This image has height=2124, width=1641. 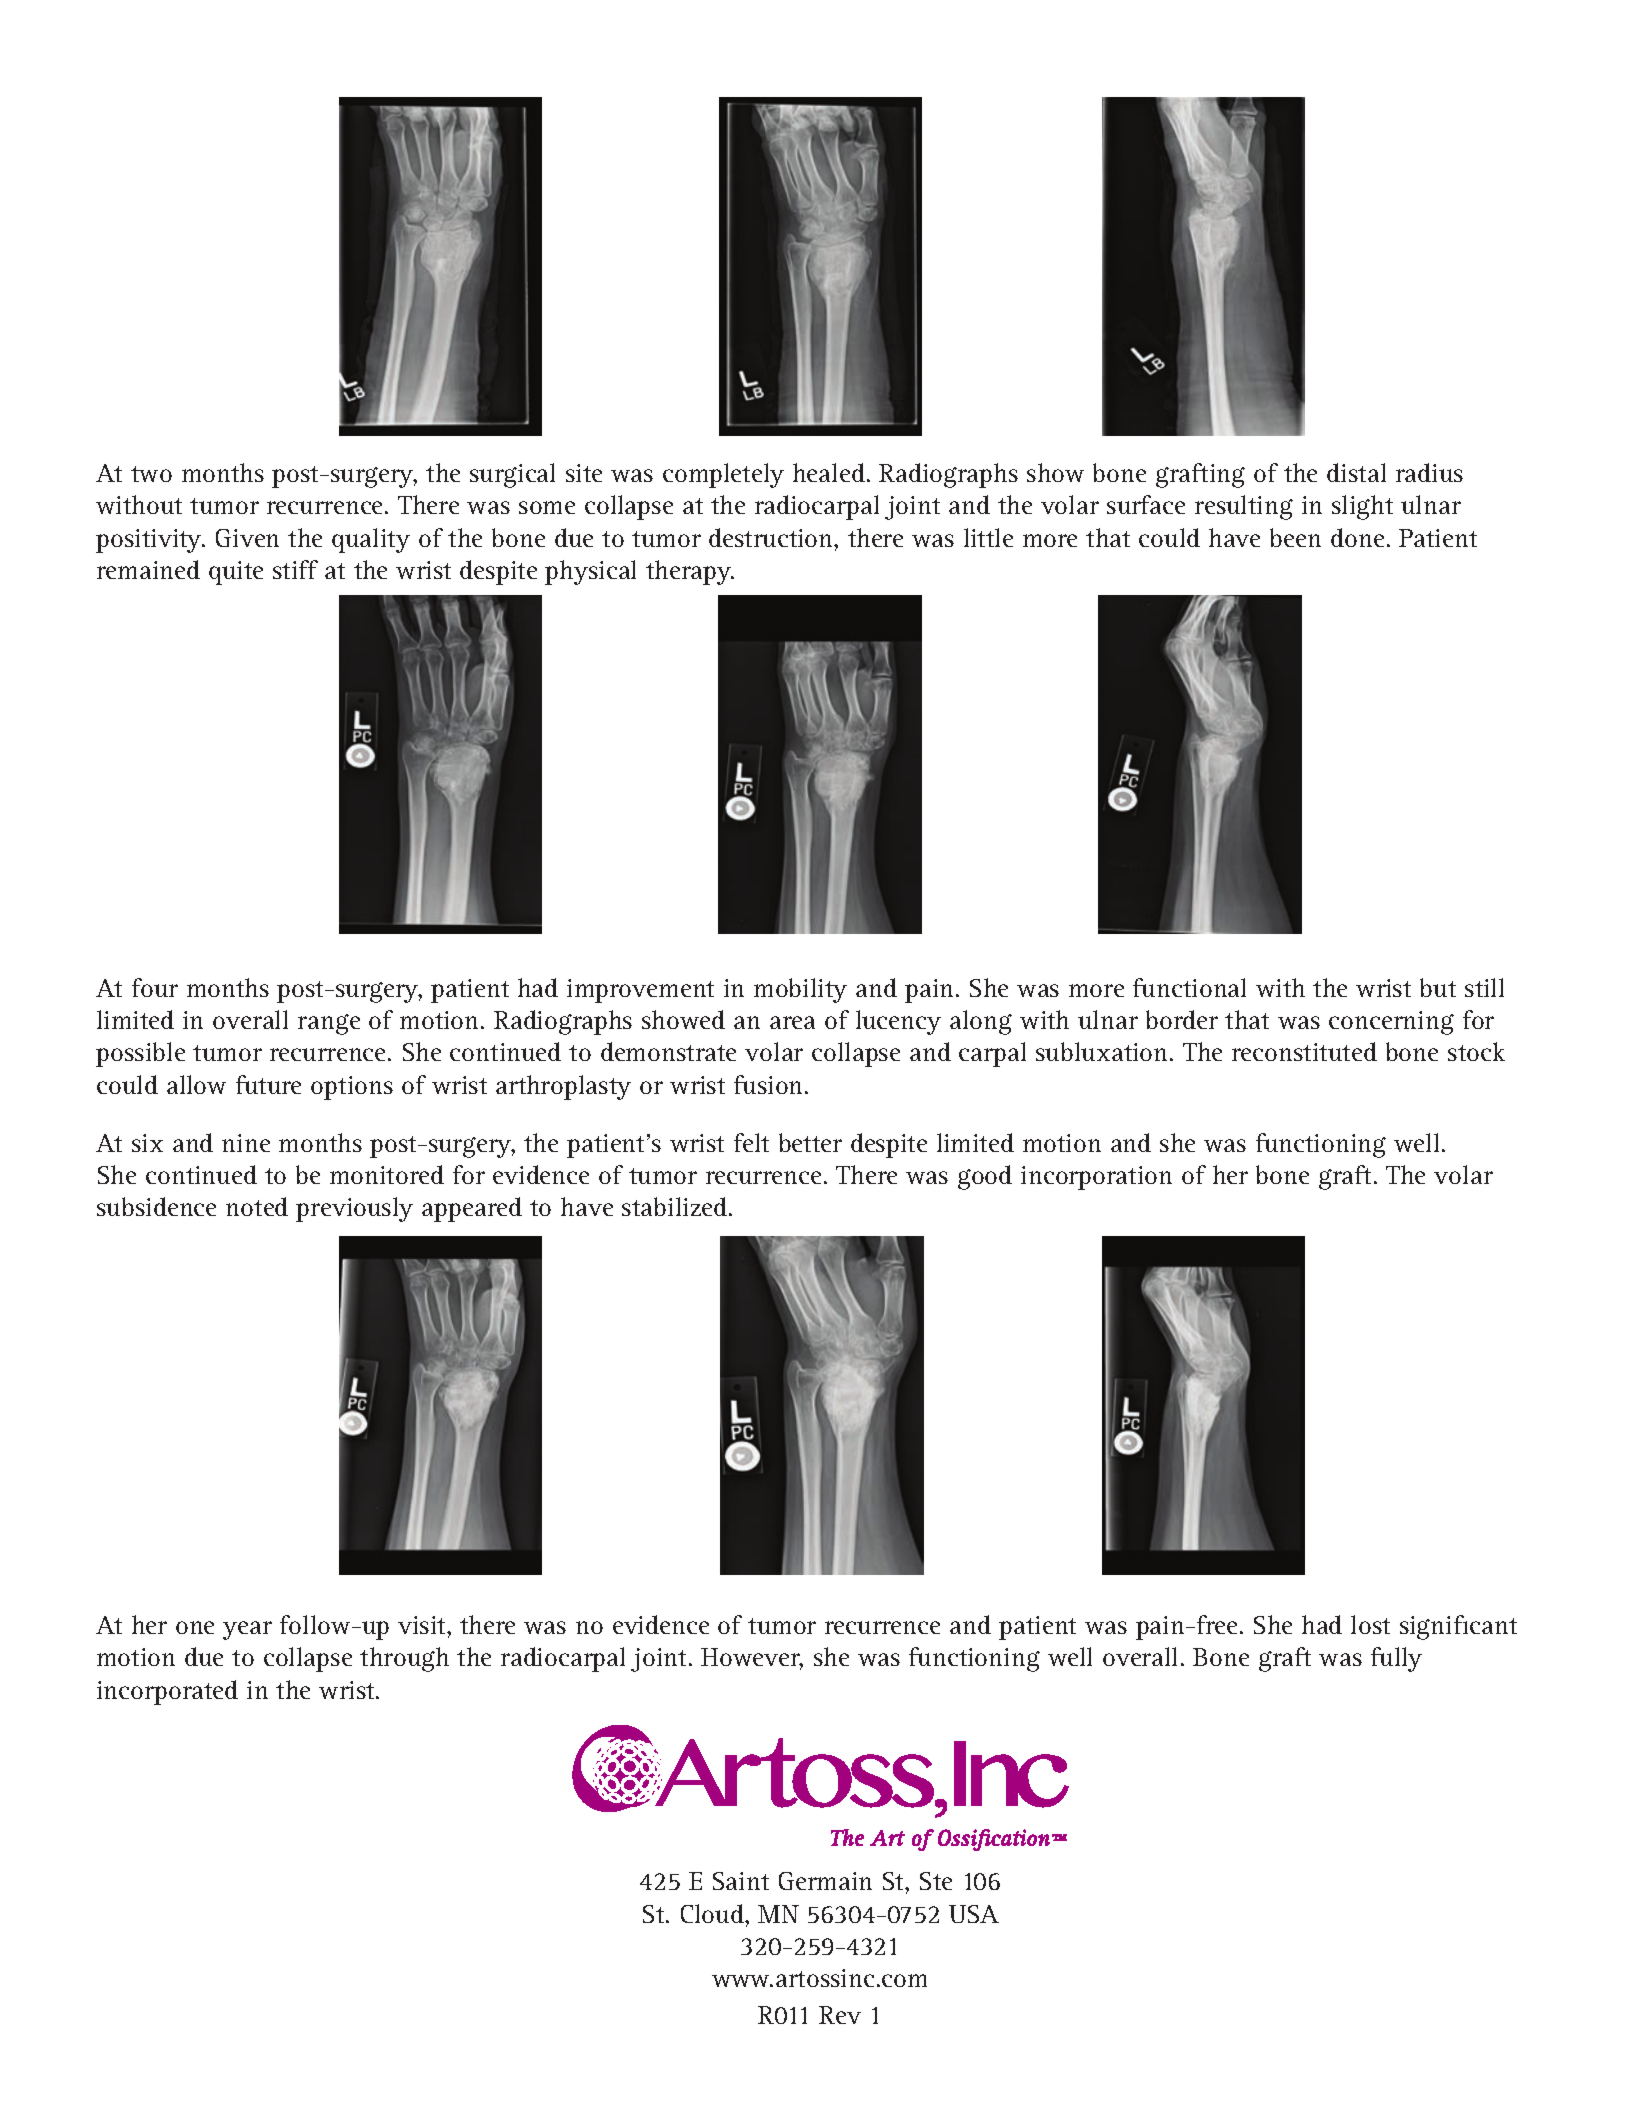 What do you see at coordinates (974, 1914) in the image?
I see `USA` at bounding box center [974, 1914].
